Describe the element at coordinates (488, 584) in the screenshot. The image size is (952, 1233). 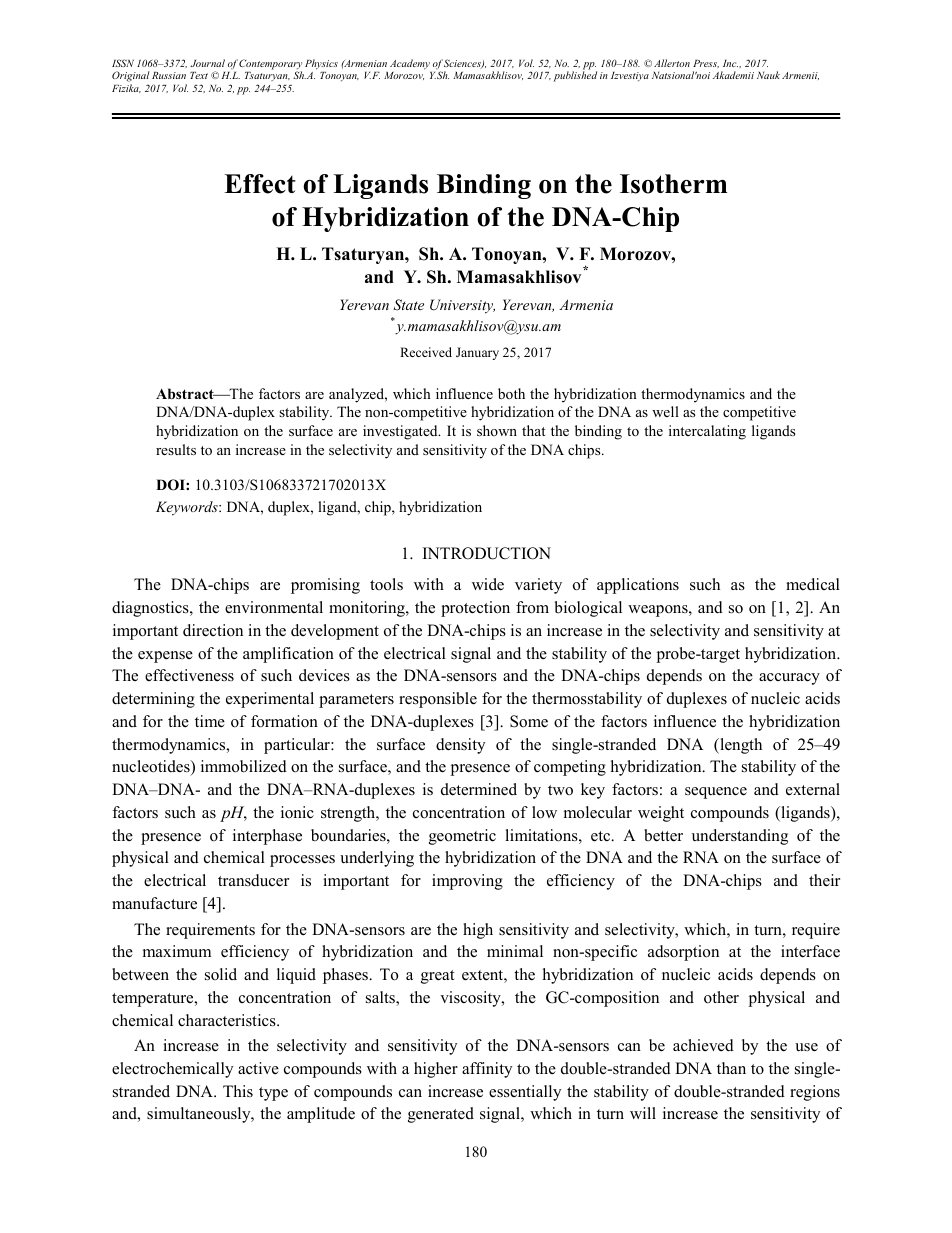
I see `wide` at that location.
